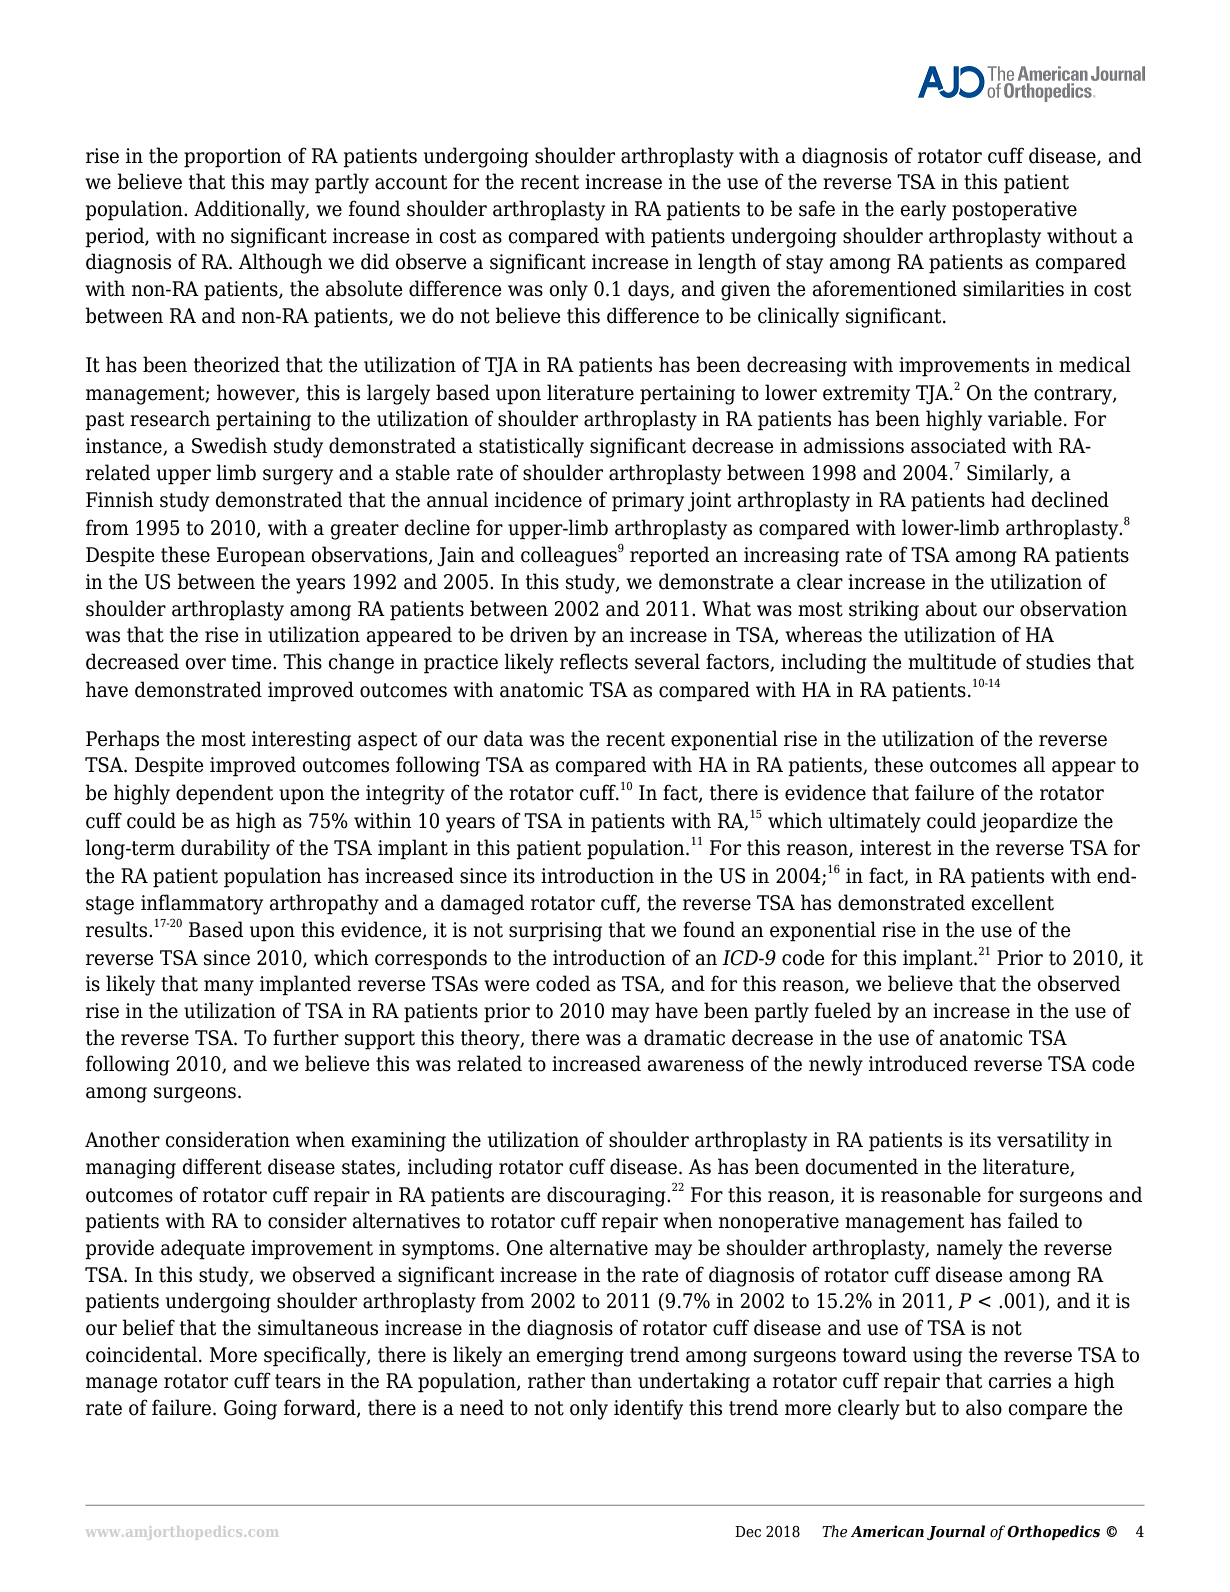 The image size is (1230, 1592). I want to click on jeopardize, so click(1029, 822).
